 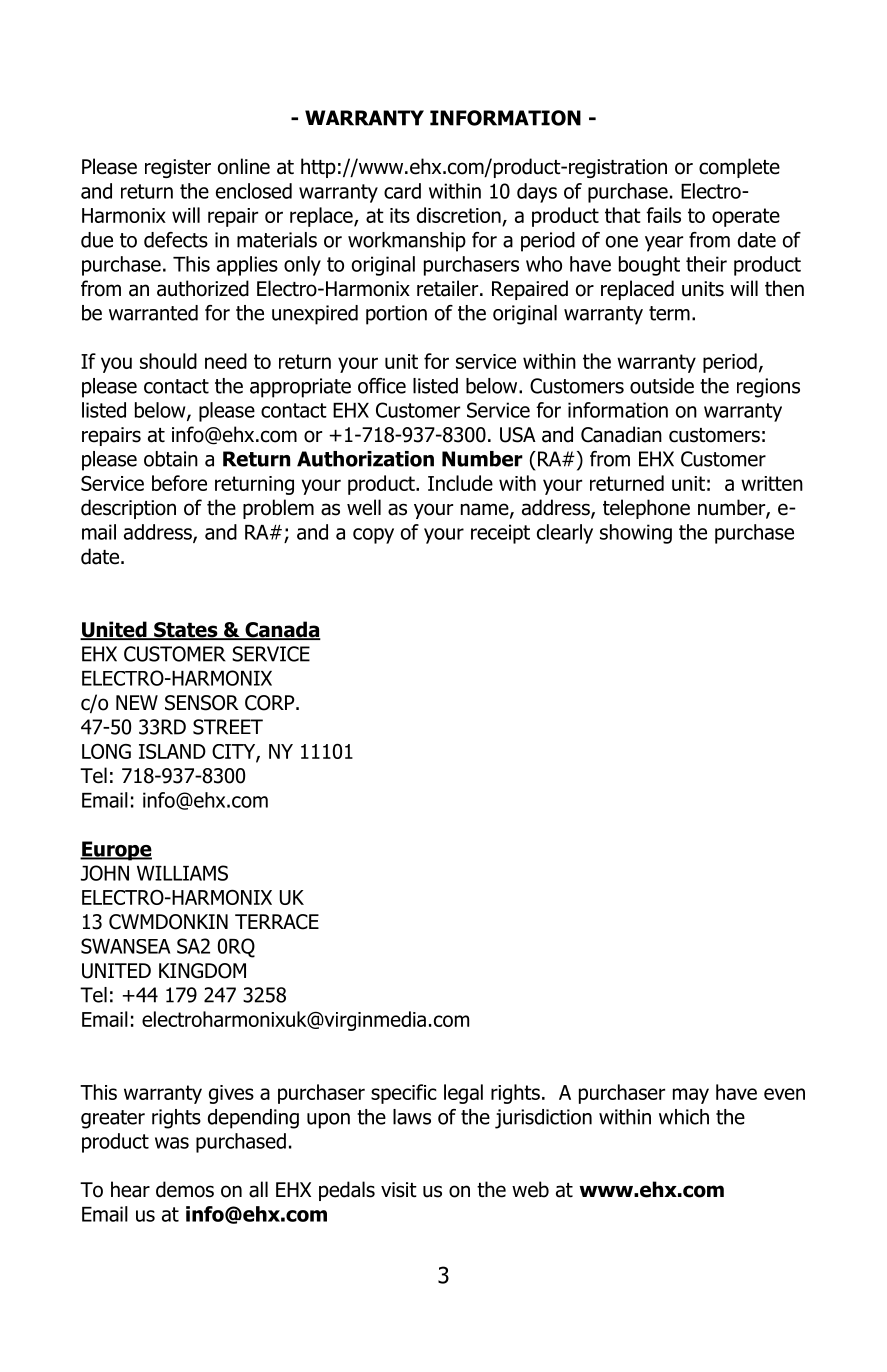 I want to click on SWANSEA, so click(x=125, y=946).
